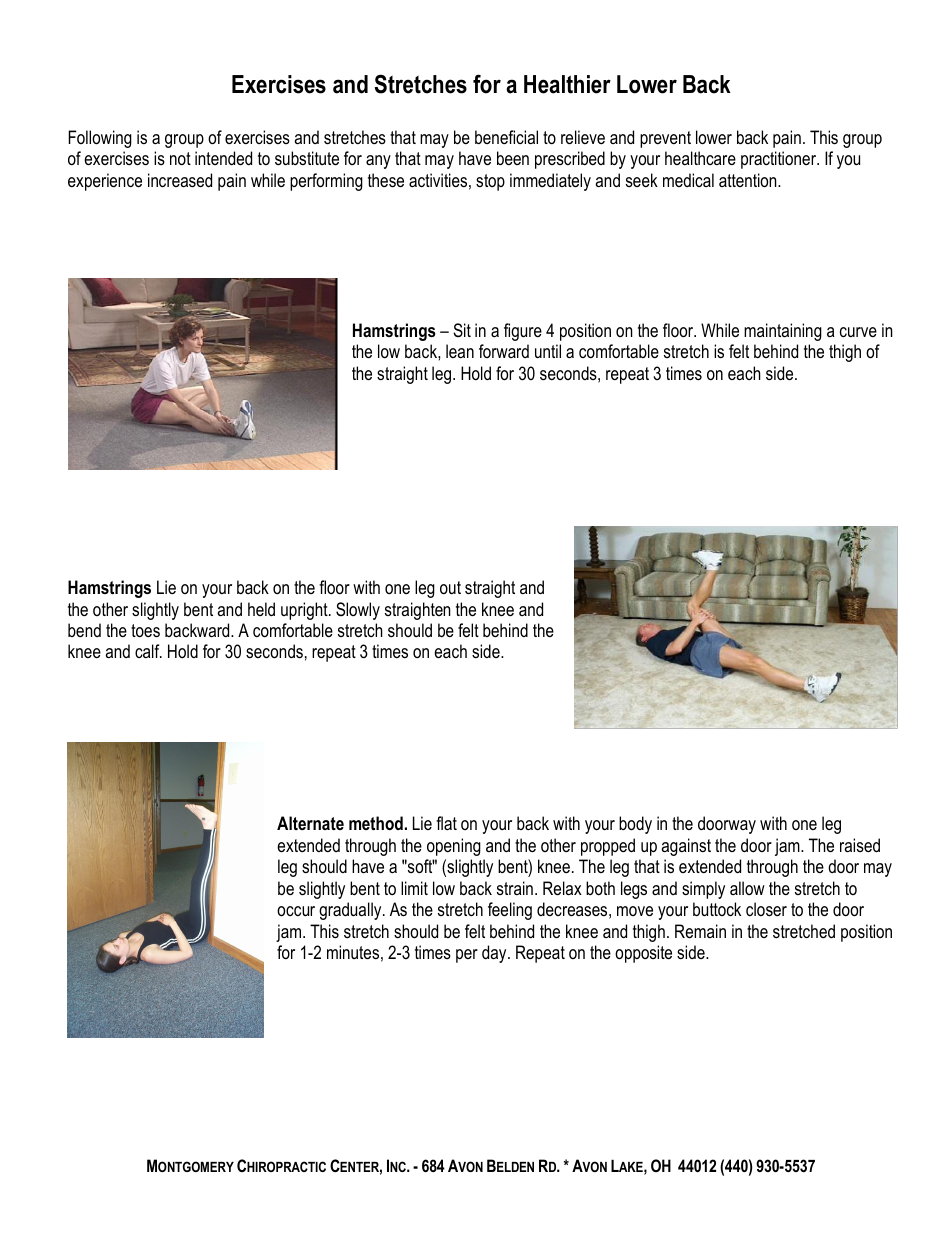  Describe the element at coordinates (780, 160) in the page. I see `practitioner` at that location.
